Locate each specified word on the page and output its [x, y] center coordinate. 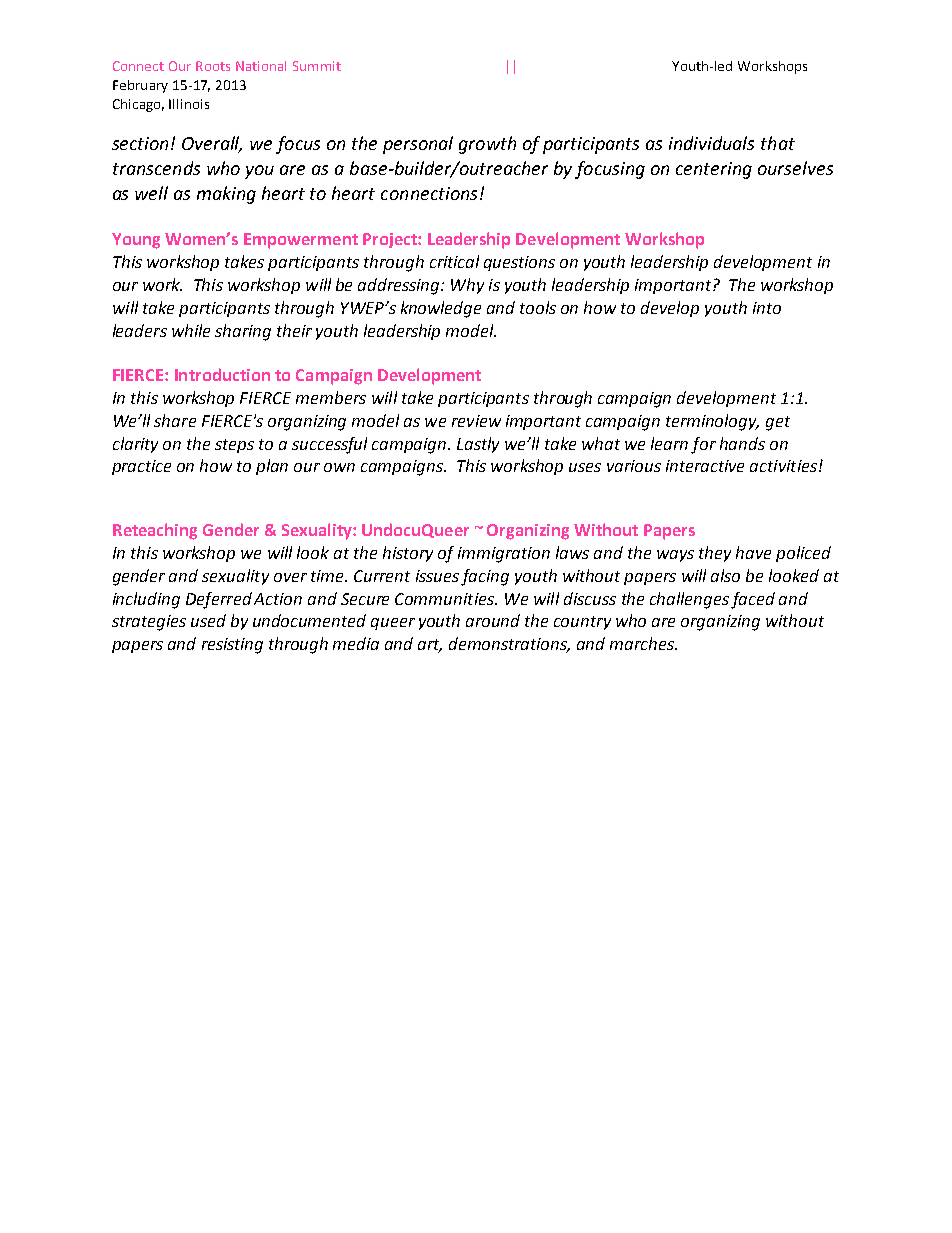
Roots [213, 66]
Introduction [222, 374]
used [208, 620]
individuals [711, 143]
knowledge [441, 309]
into [767, 308]
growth [487, 145]
